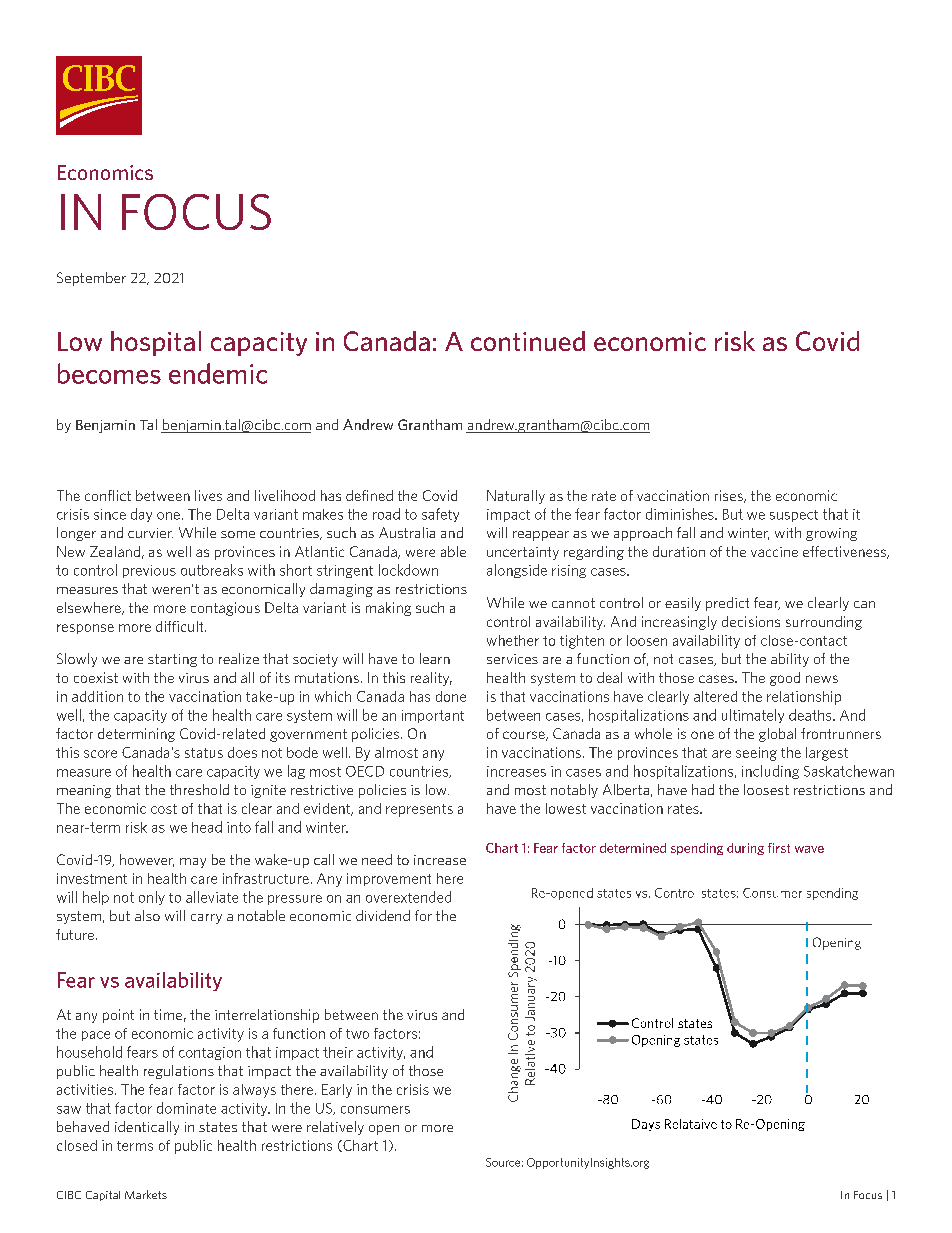 Image resolution: width=952 pixels, height=1233 pixels. I want to click on during, so click(745, 849).
